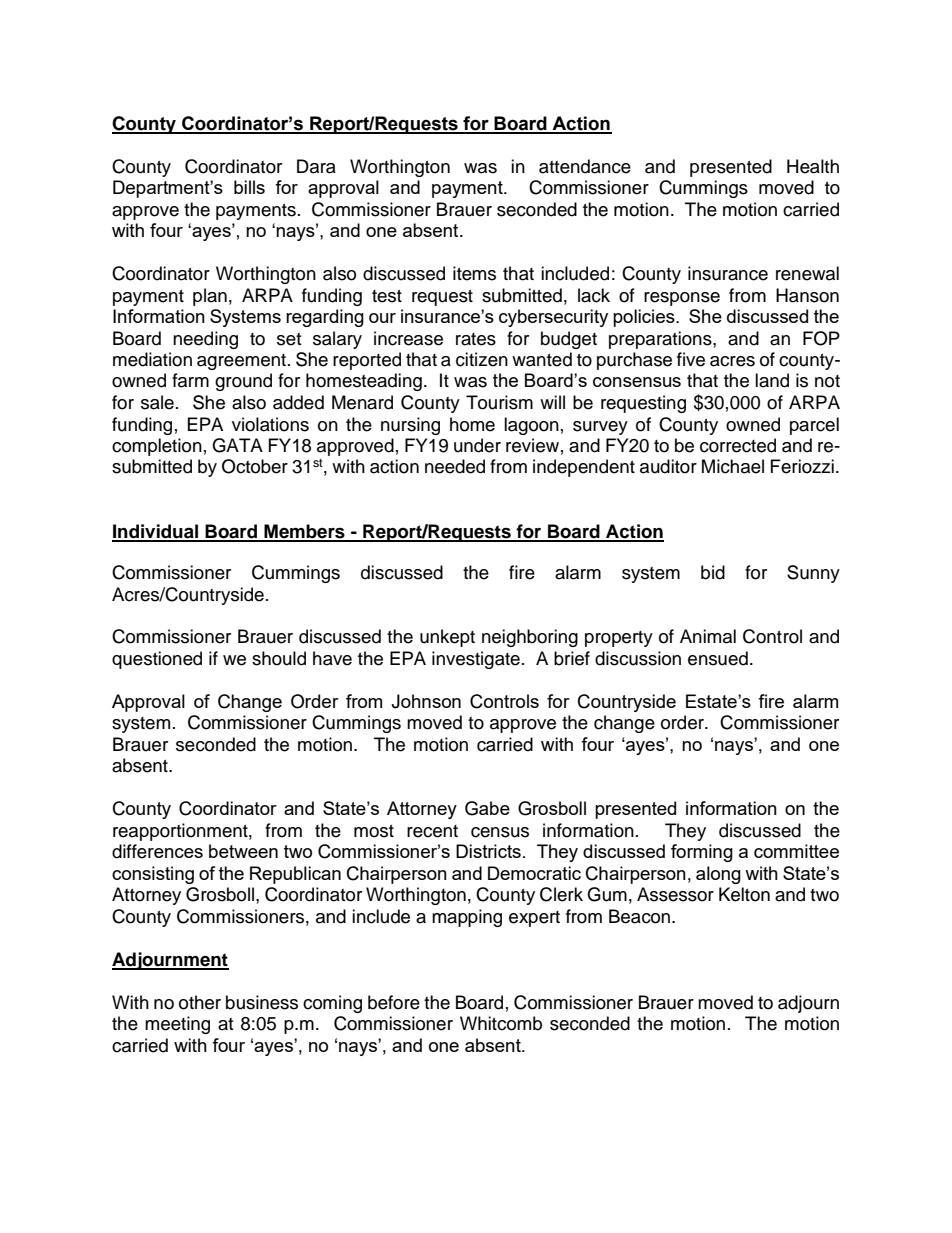 The image size is (952, 1233). What do you see at coordinates (813, 166) in the image?
I see `Health` at bounding box center [813, 166].
